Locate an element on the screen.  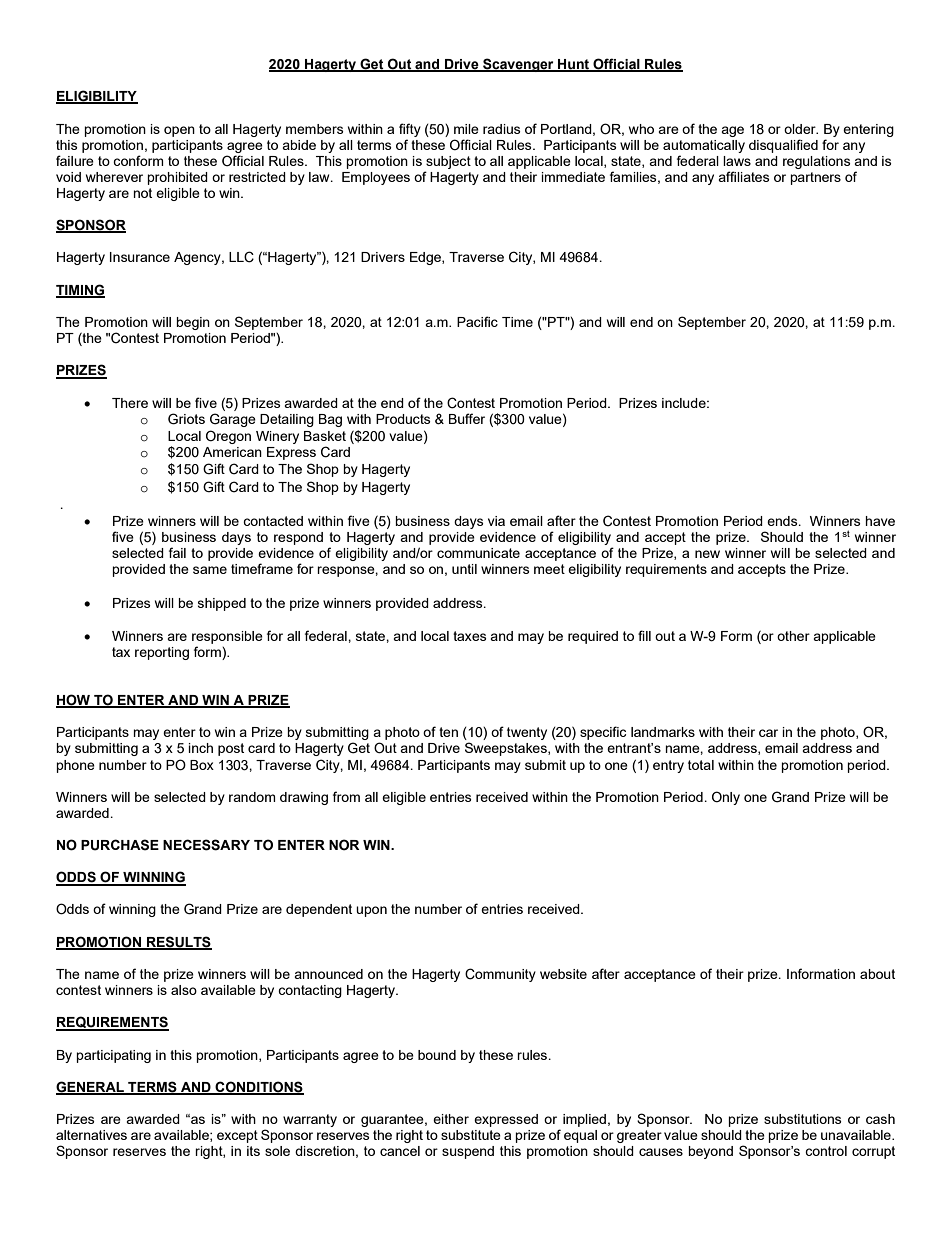
Only is located at coordinates (726, 798).
